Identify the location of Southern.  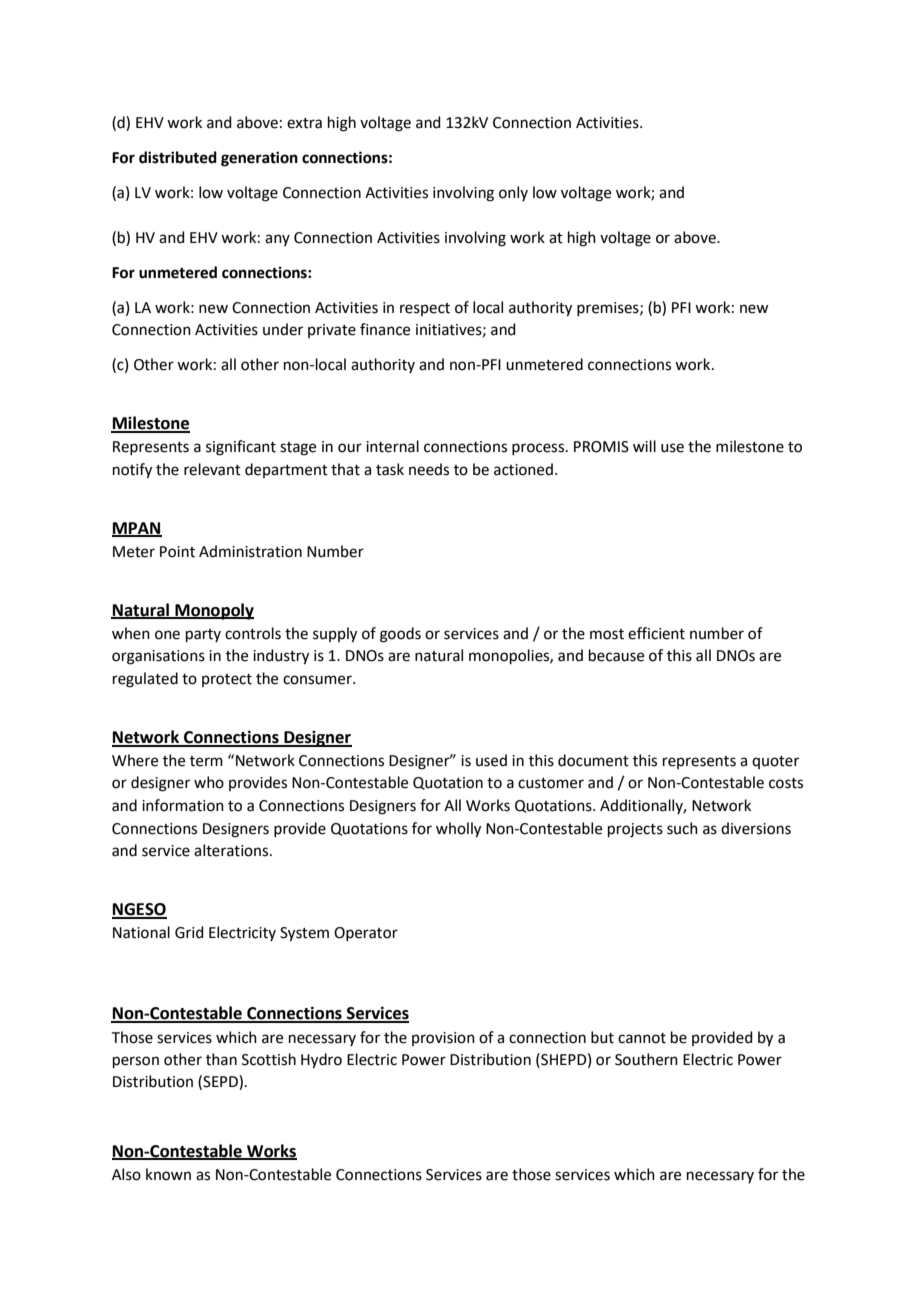
(646, 1059).
